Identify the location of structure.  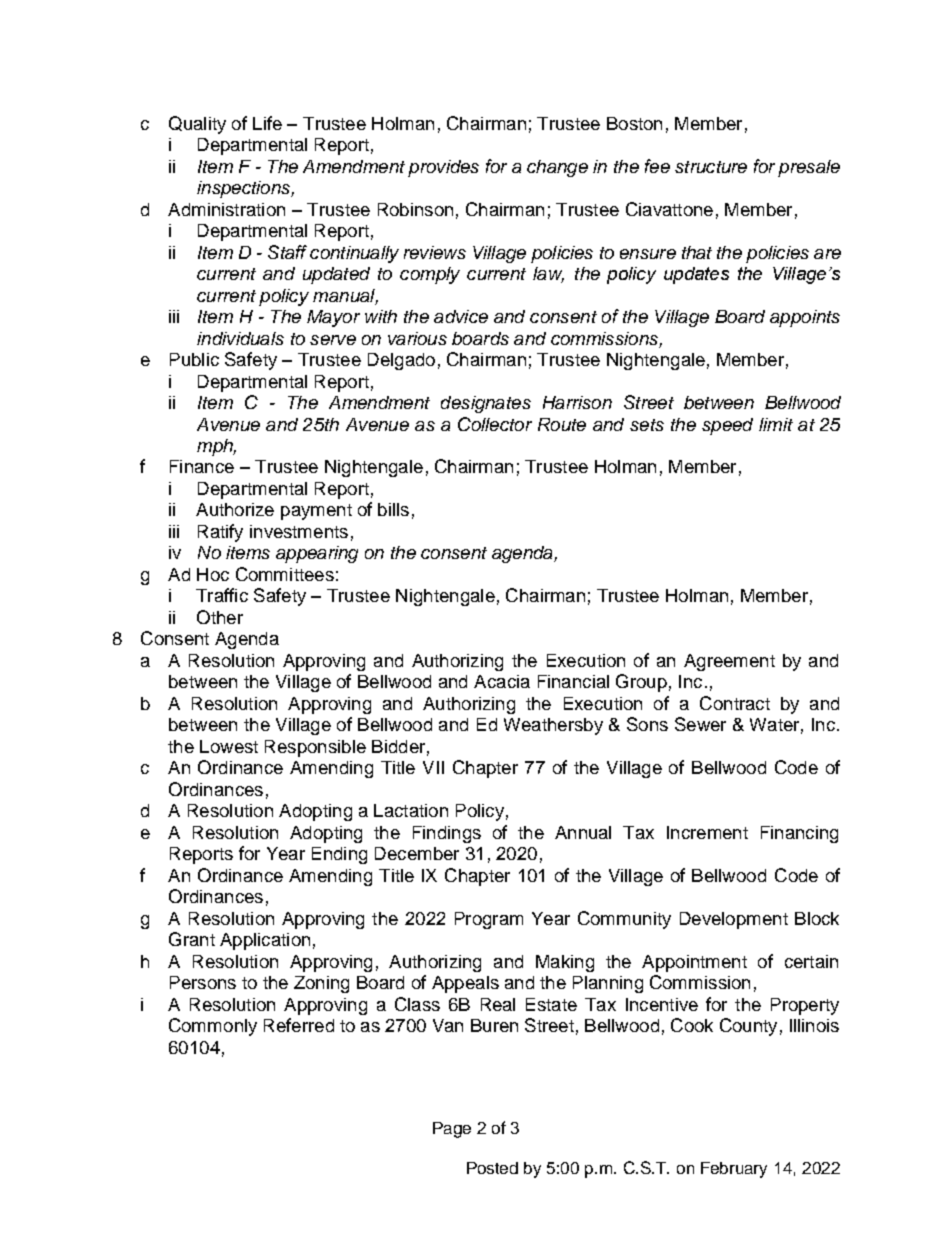
(711, 167).
